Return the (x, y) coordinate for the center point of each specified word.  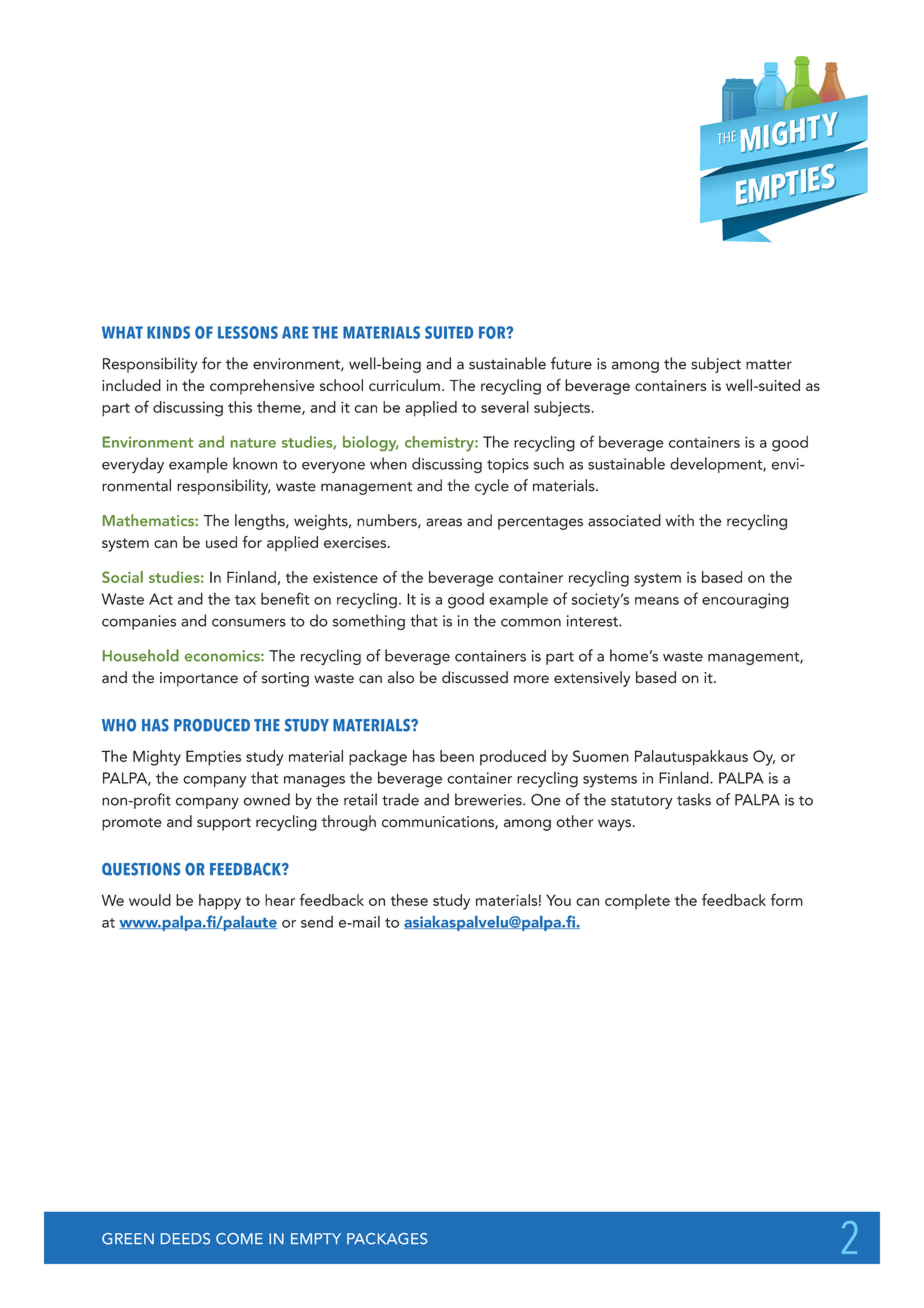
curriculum (404, 385)
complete (637, 901)
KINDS (168, 332)
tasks (694, 799)
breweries (489, 799)
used (221, 542)
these (409, 900)
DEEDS (185, 1239)
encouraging (745, 601)
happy (220, 902)
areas (444, 522)
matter (769, 364)
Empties (213, 758)
